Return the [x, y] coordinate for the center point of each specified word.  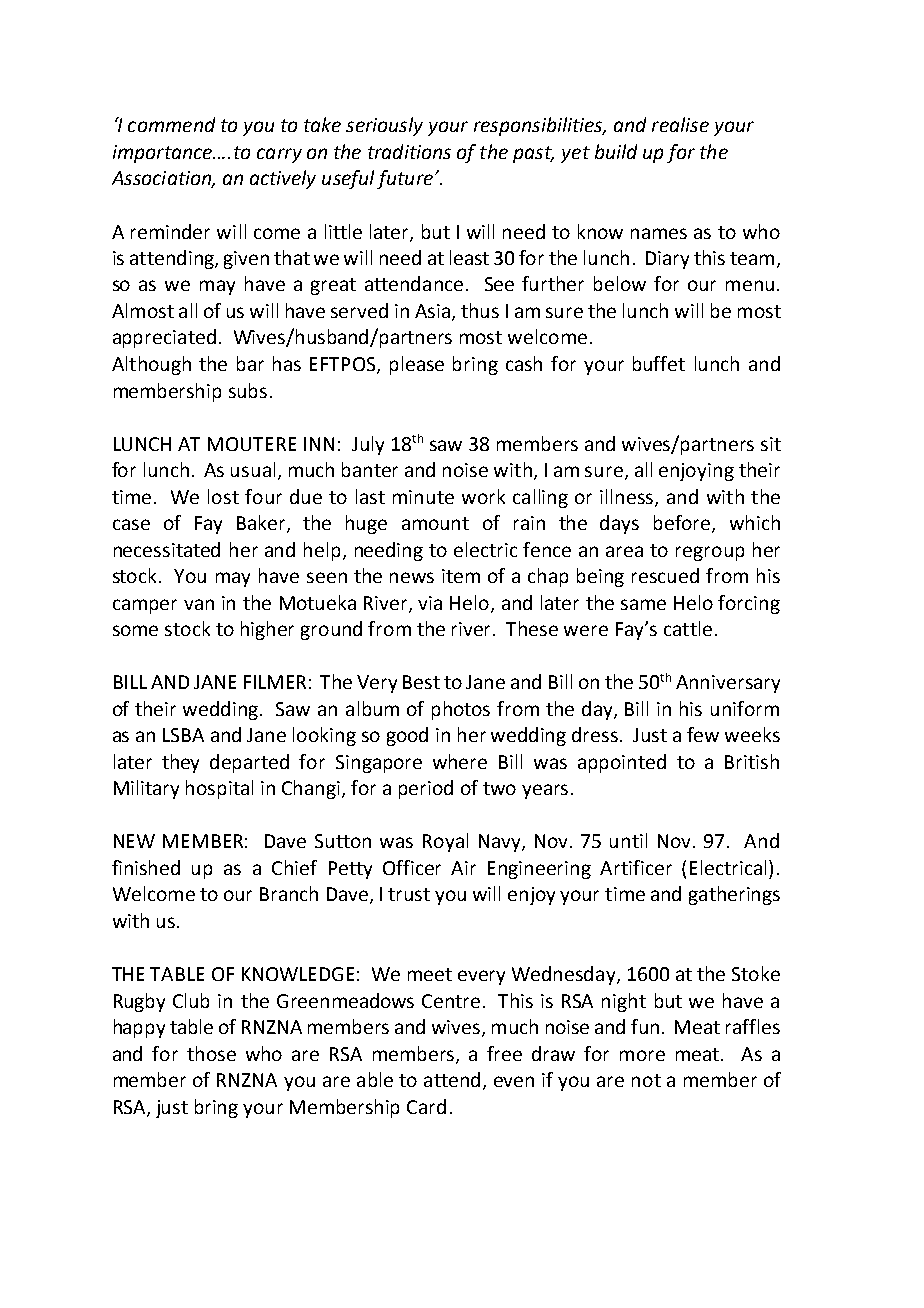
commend [171, 124]
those [211, 1053]
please [417, 365]
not [646, 1080]
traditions [409, 151]
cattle [688, 628]
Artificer [636, 867]
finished [146, 867]
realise [680, 124]
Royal [445, 842]
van [199, 604]
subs [248, 390]
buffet [659, 363]
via [430, 603]
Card [426, 1106]
